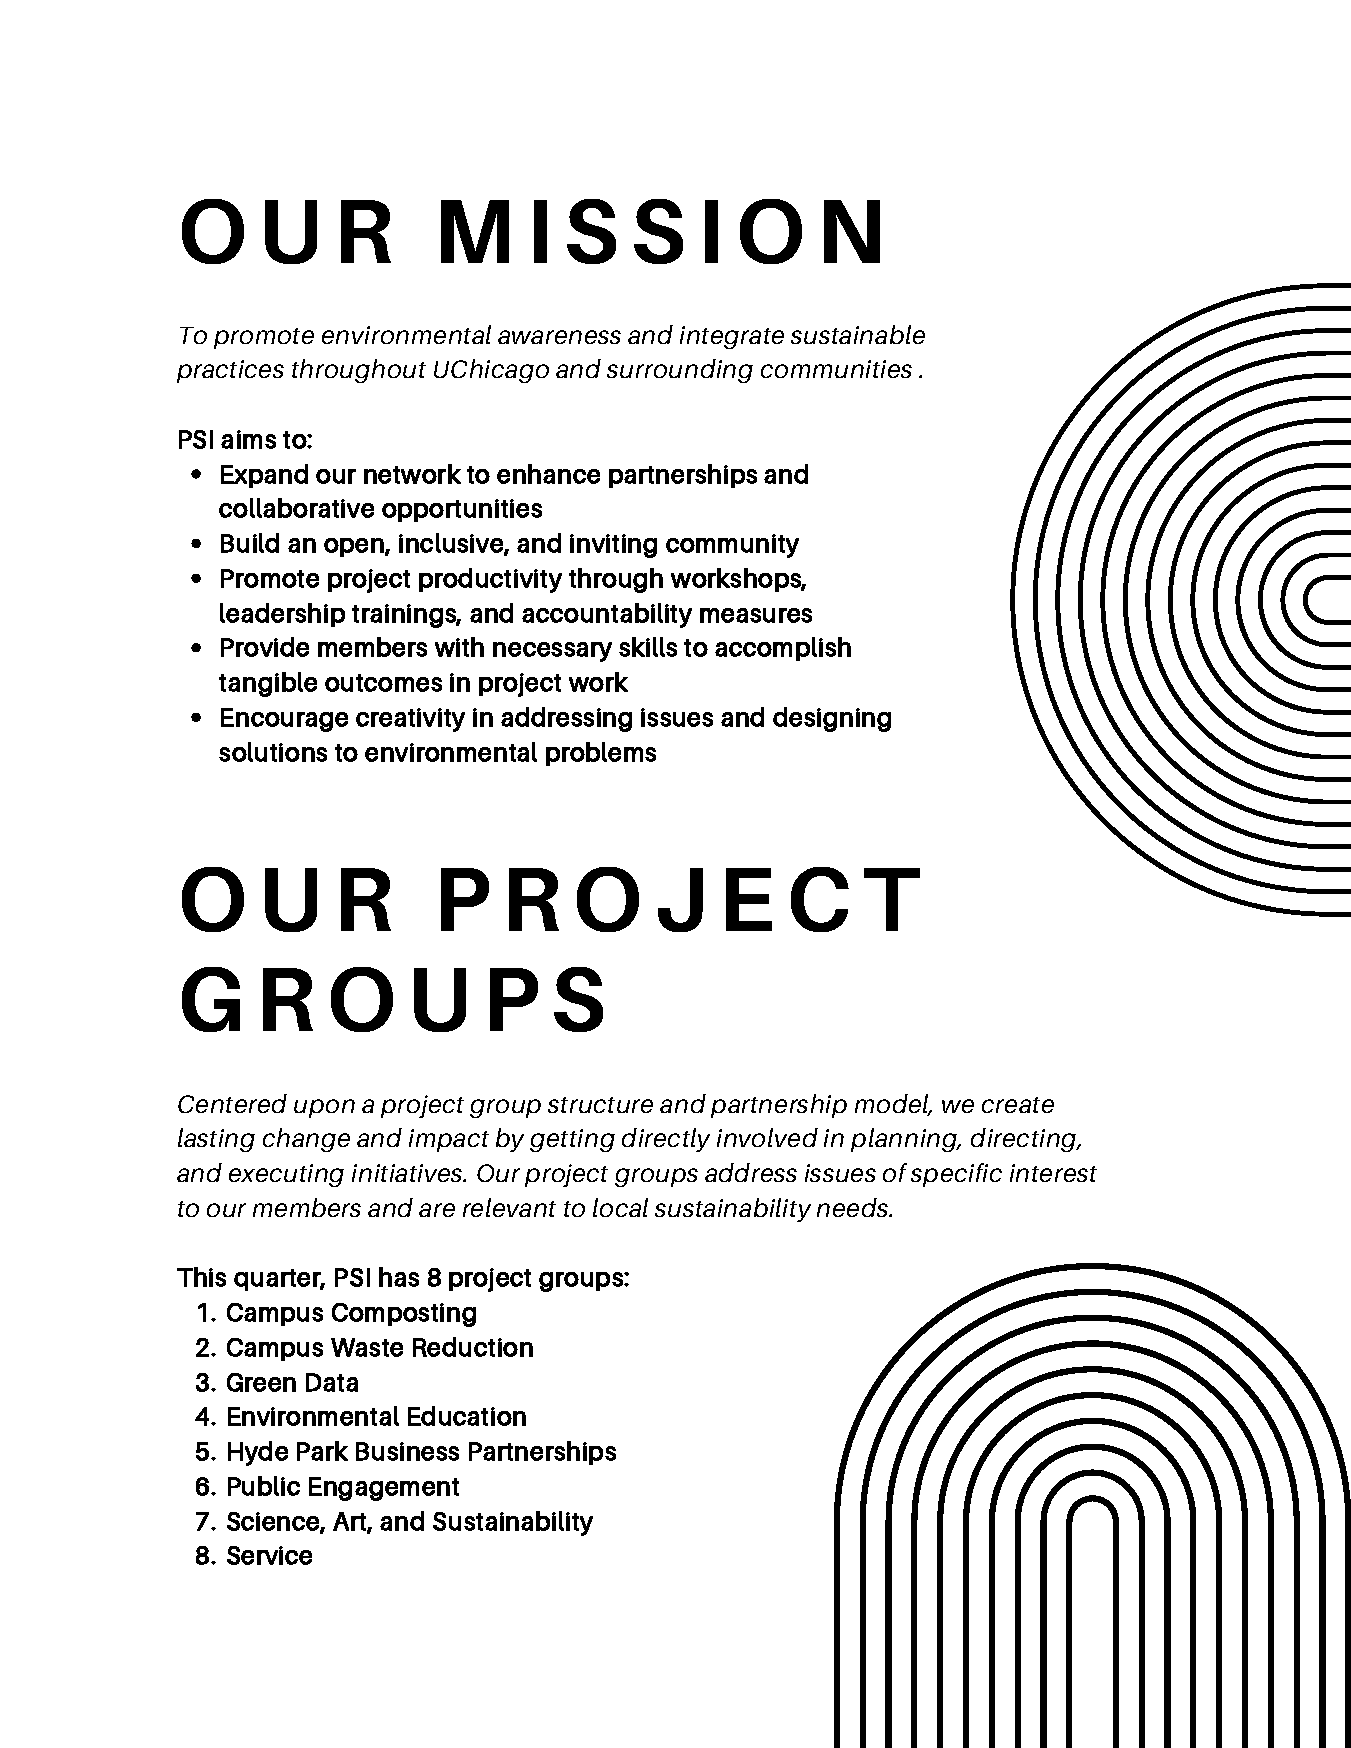 The width and height of the screenshot is (1351, 1748). Describe the element at coordinates (832, 719) in the screenshot. I see `designing` at that location.
